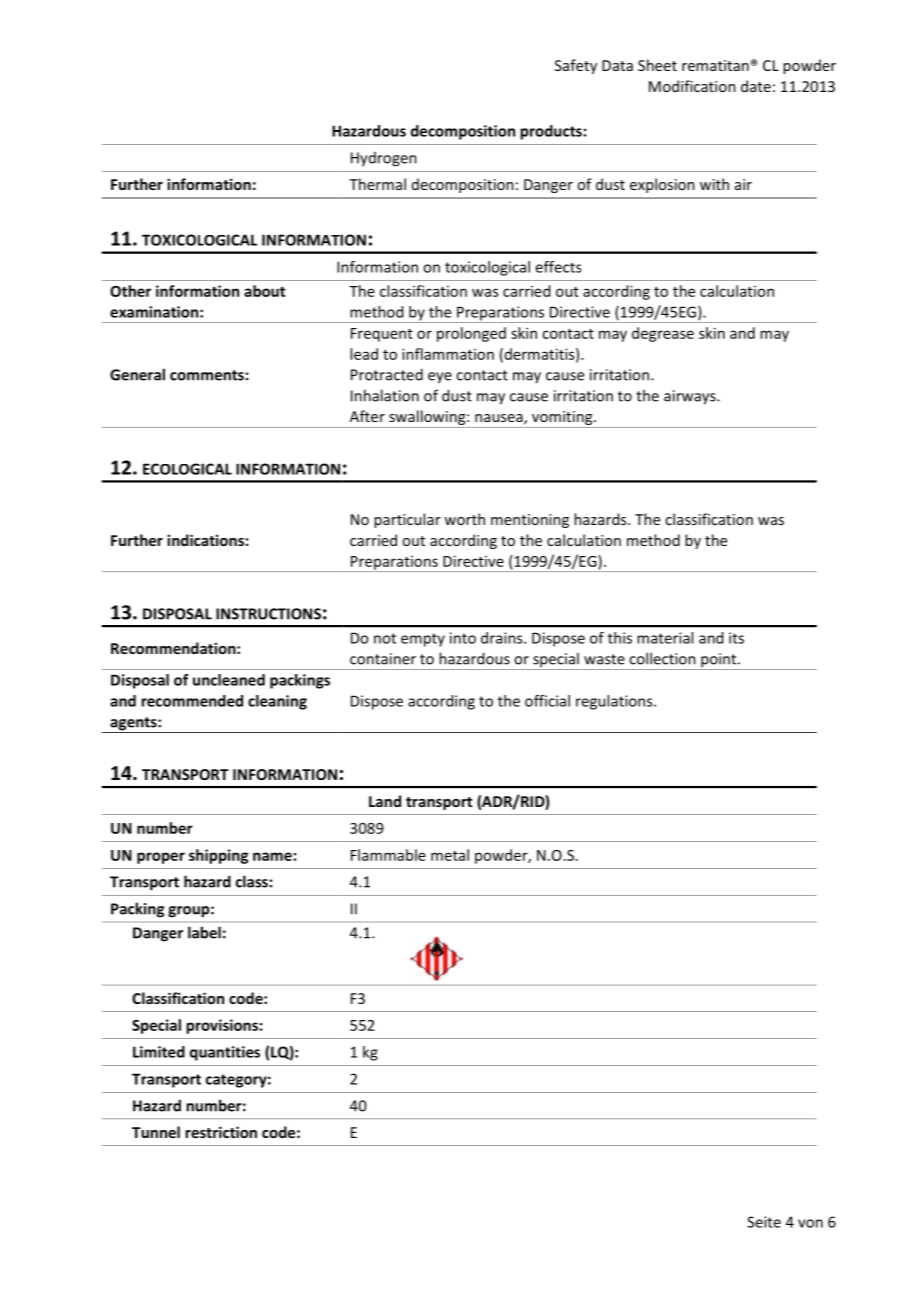 Image resolution: width=924 pixels, height=1308 pixels. Describe the element at coordinates (192, 701) in the image. I see `recommended` at that location.
